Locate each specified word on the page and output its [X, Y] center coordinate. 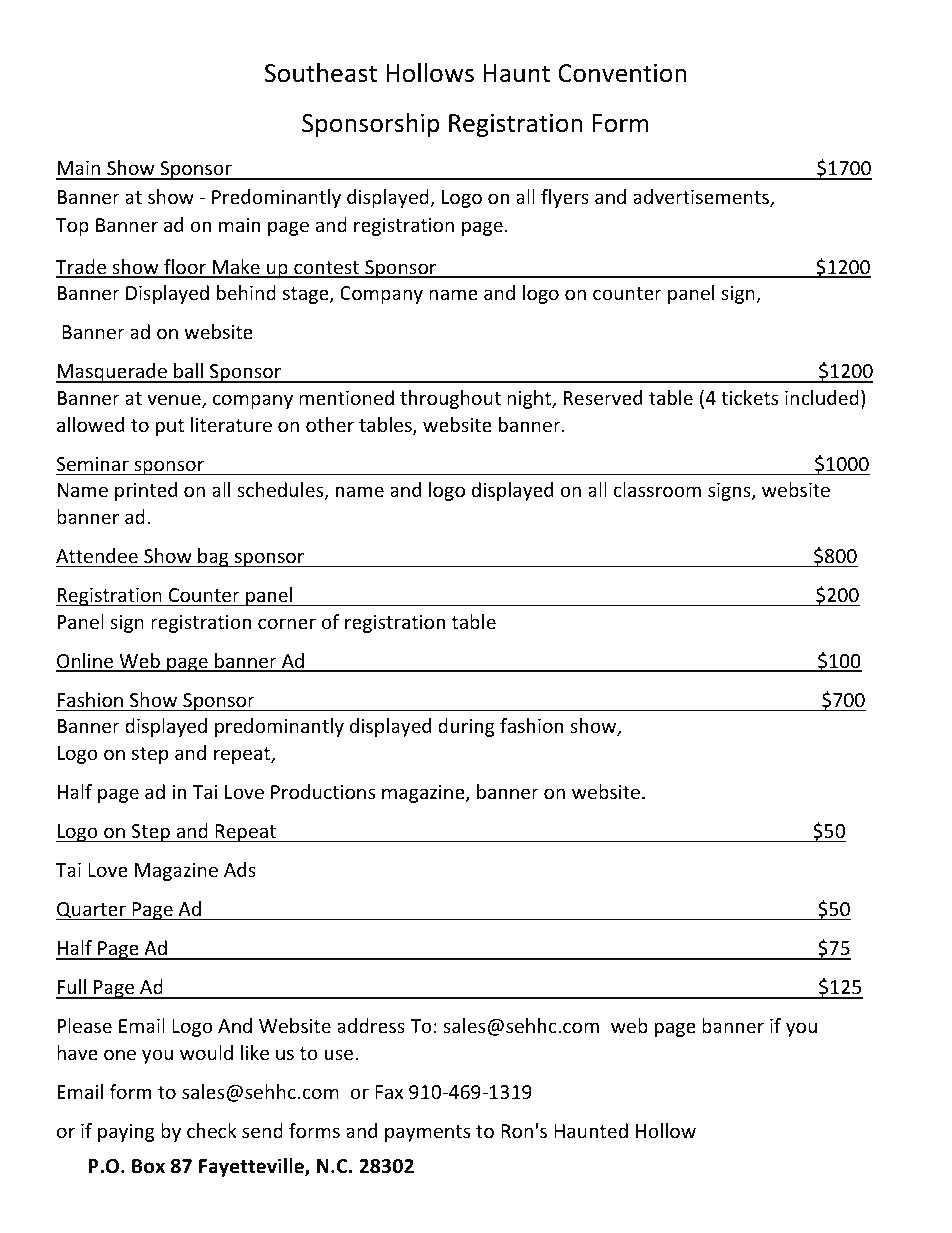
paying [126, 1133]
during [466, 727]
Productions [323, 791]
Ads [240, 869]
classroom [657, 489]
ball [188, 372]
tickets [749, 397]
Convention [622, 73]
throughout [450, 399]
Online [86, 662]
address [371, 1025]
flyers [565, 198]
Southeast [320, 73]
